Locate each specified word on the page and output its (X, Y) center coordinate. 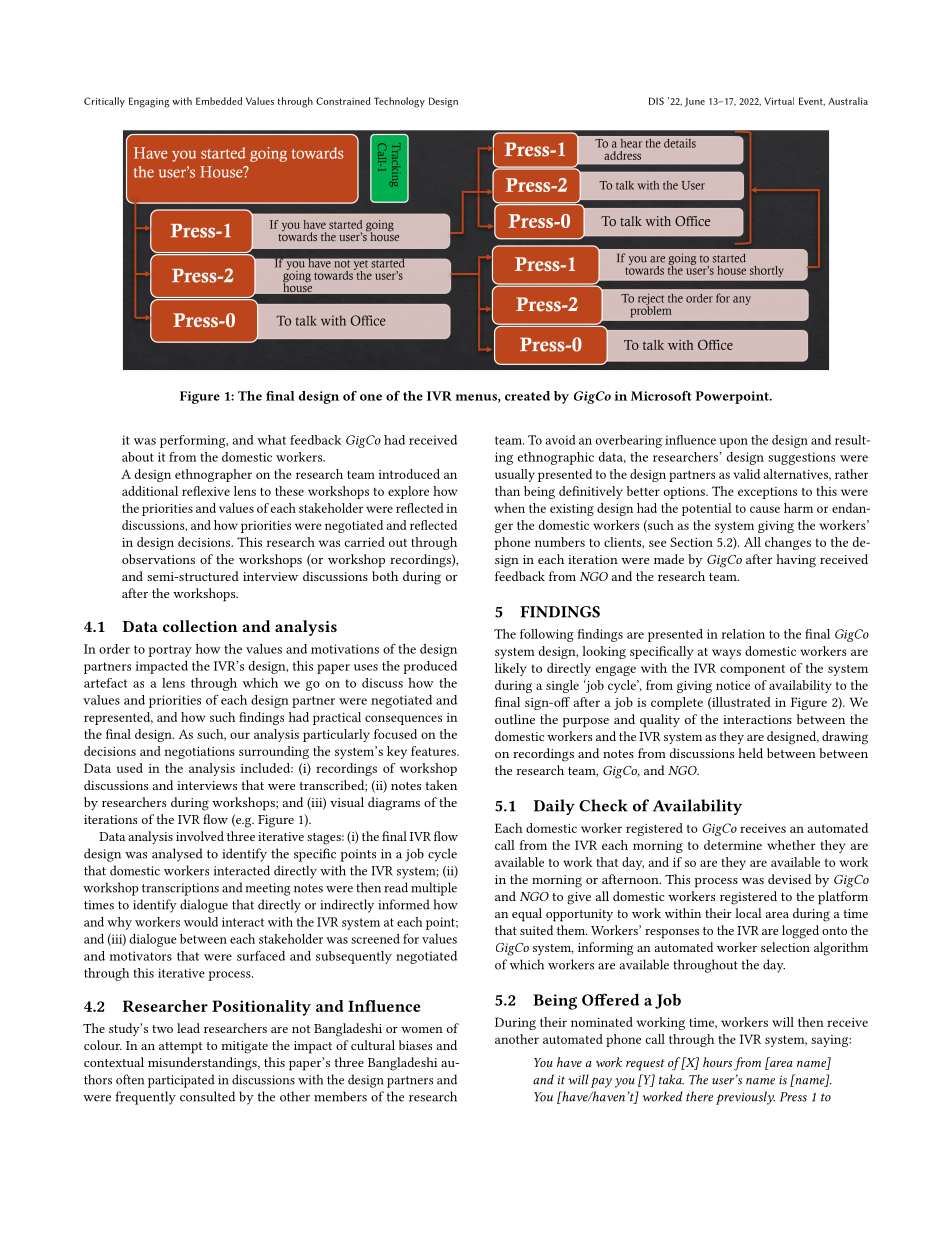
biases (415, 1045)
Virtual (779, 101)
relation (743, 634)
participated (181, 1081)
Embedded (219, 101)
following (547, 635)
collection (200, 626)
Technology (399, 102)
